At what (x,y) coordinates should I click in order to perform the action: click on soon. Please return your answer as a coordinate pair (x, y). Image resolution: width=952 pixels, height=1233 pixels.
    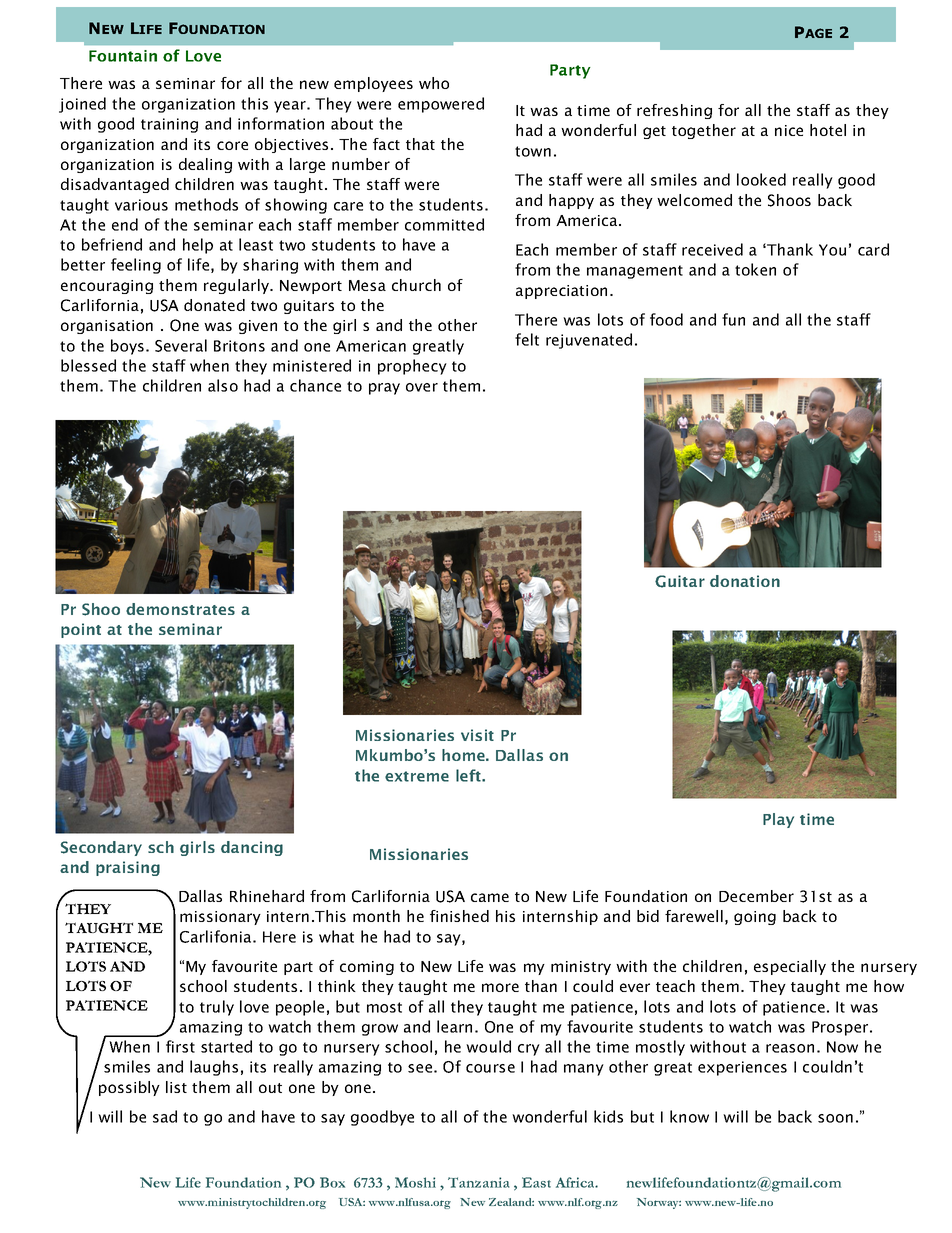
    Looking at the image, I should click on (835, 1118).
